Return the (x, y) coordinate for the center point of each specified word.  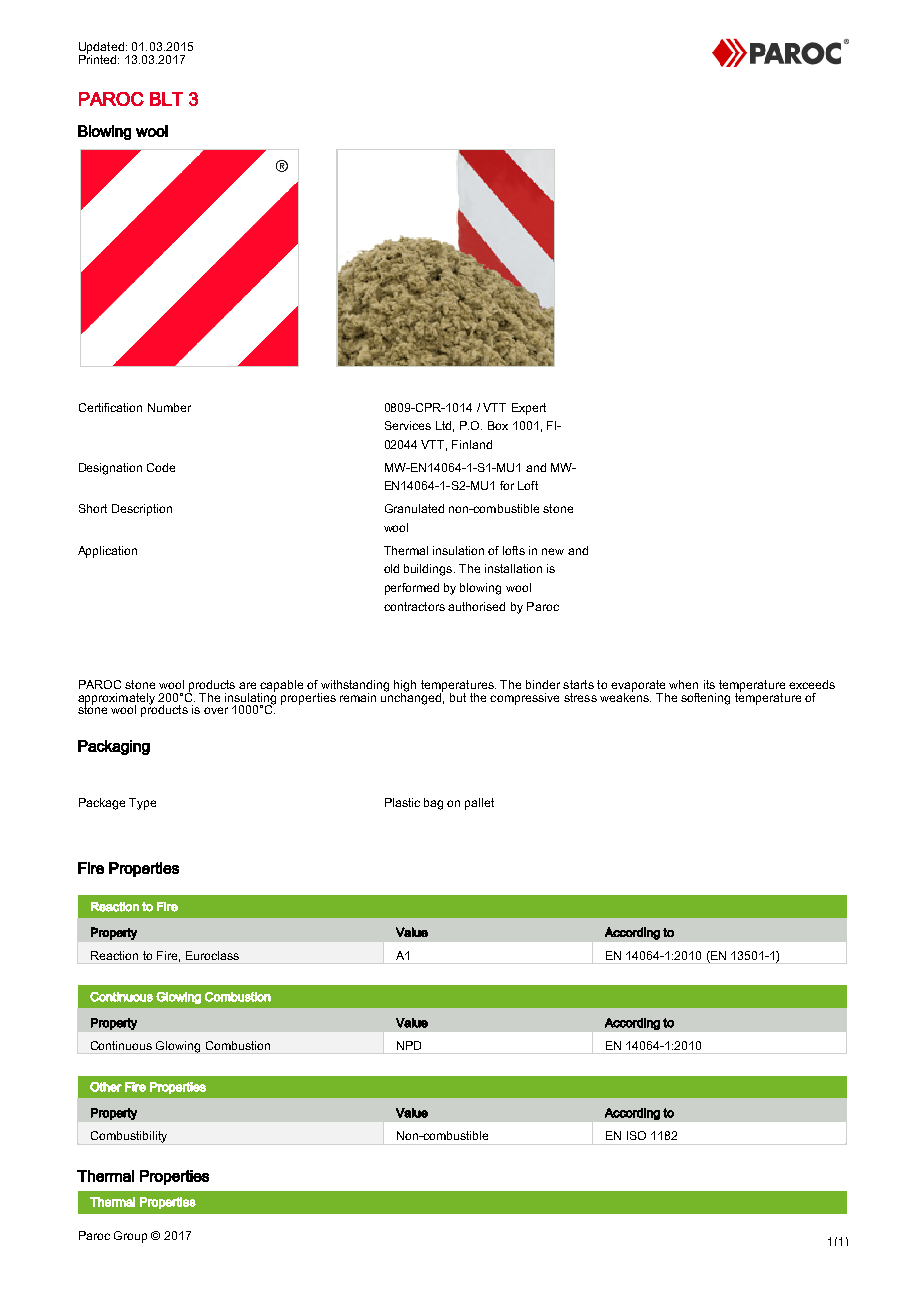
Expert (529, 409)
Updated (101, 49)
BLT (166, 99)
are (247, 685)
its (709, 684)
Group (130, 1237)
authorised (476, 606)
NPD (409, 1045)
